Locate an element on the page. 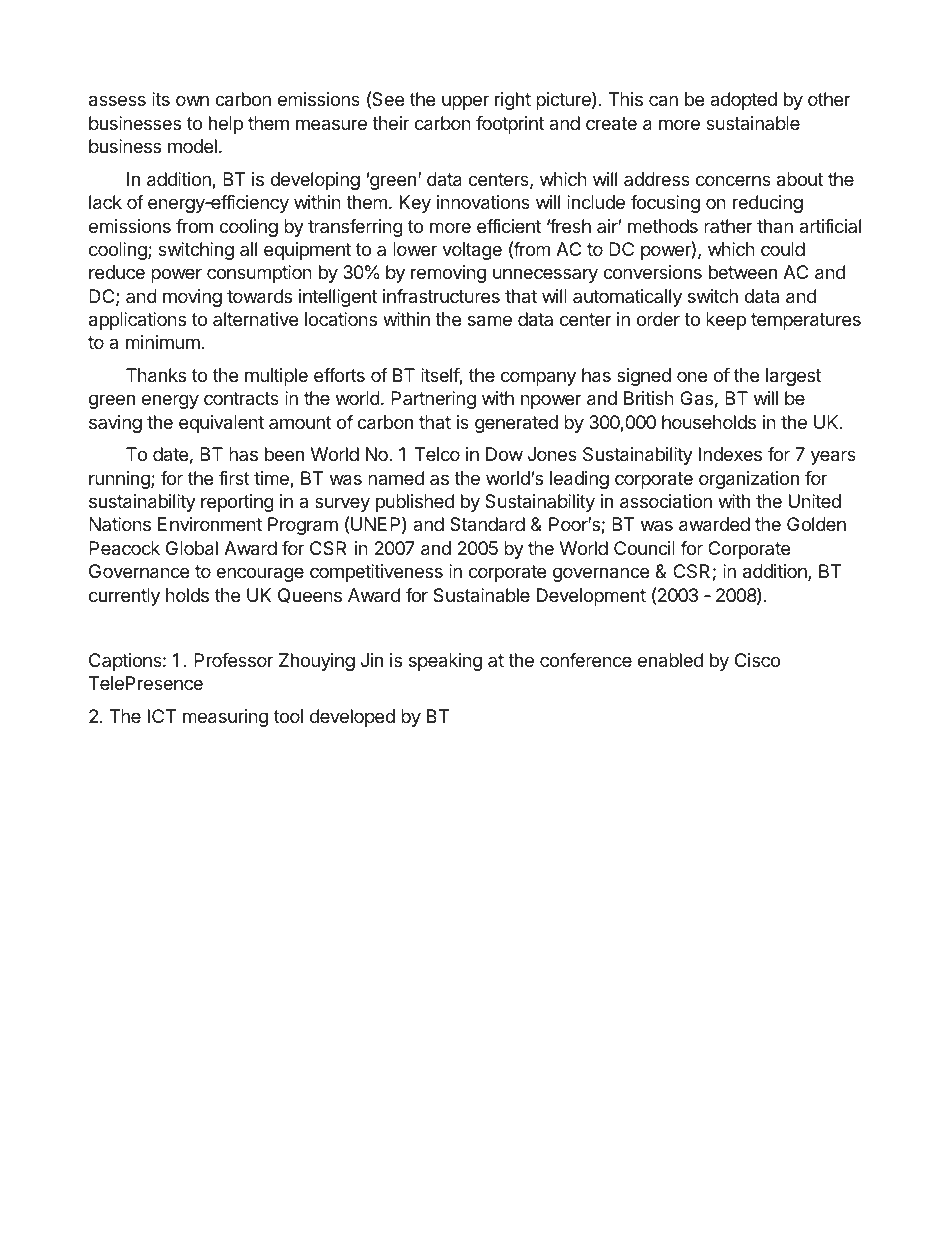  upper is located at coordinates (465, 102).
